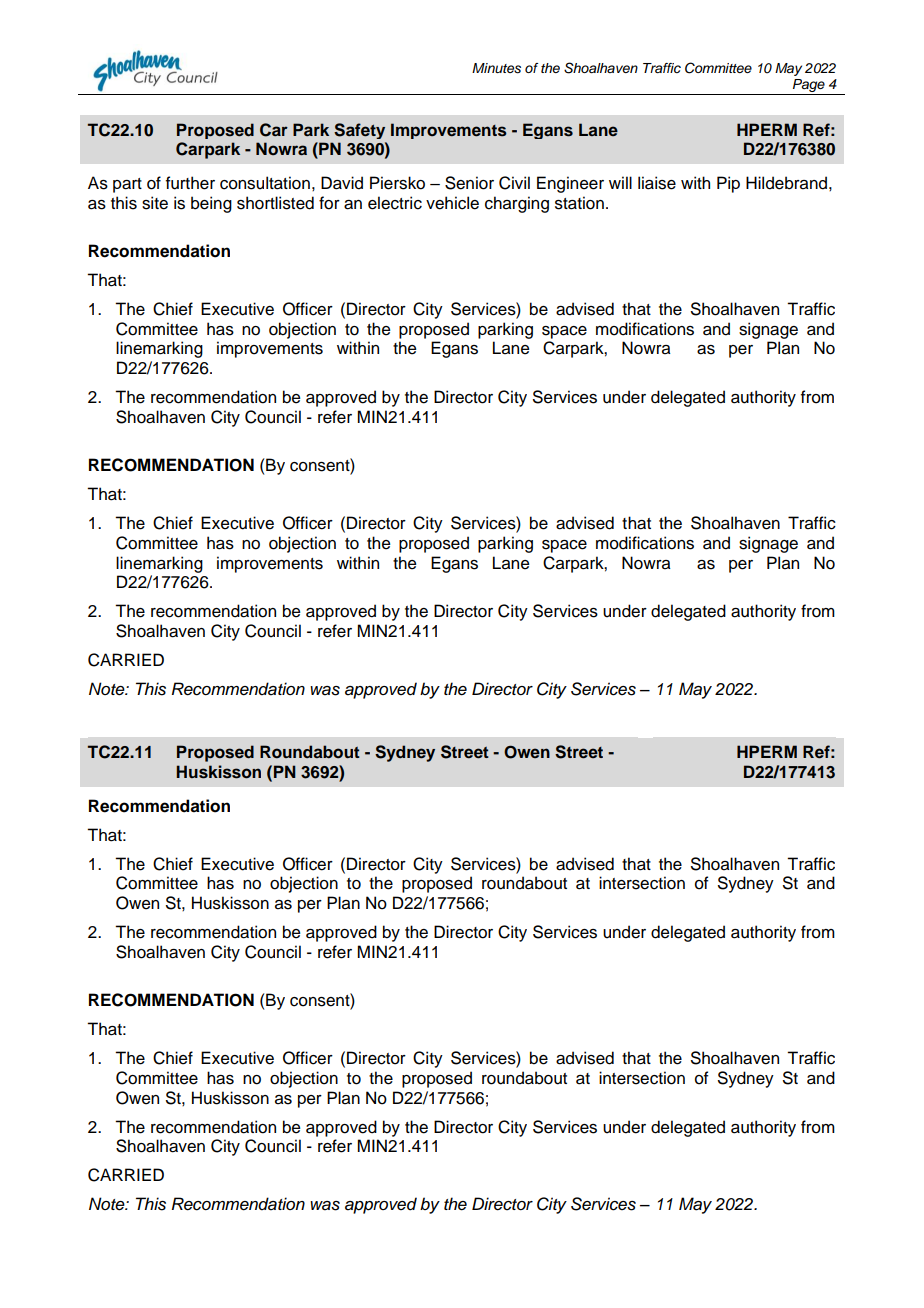 Image resolution: width=924 pixels, height=1308 pixels. What do you see at coordinates (452, 203) in the page?
I see `vehicle` at bounding box center [452, 203].
